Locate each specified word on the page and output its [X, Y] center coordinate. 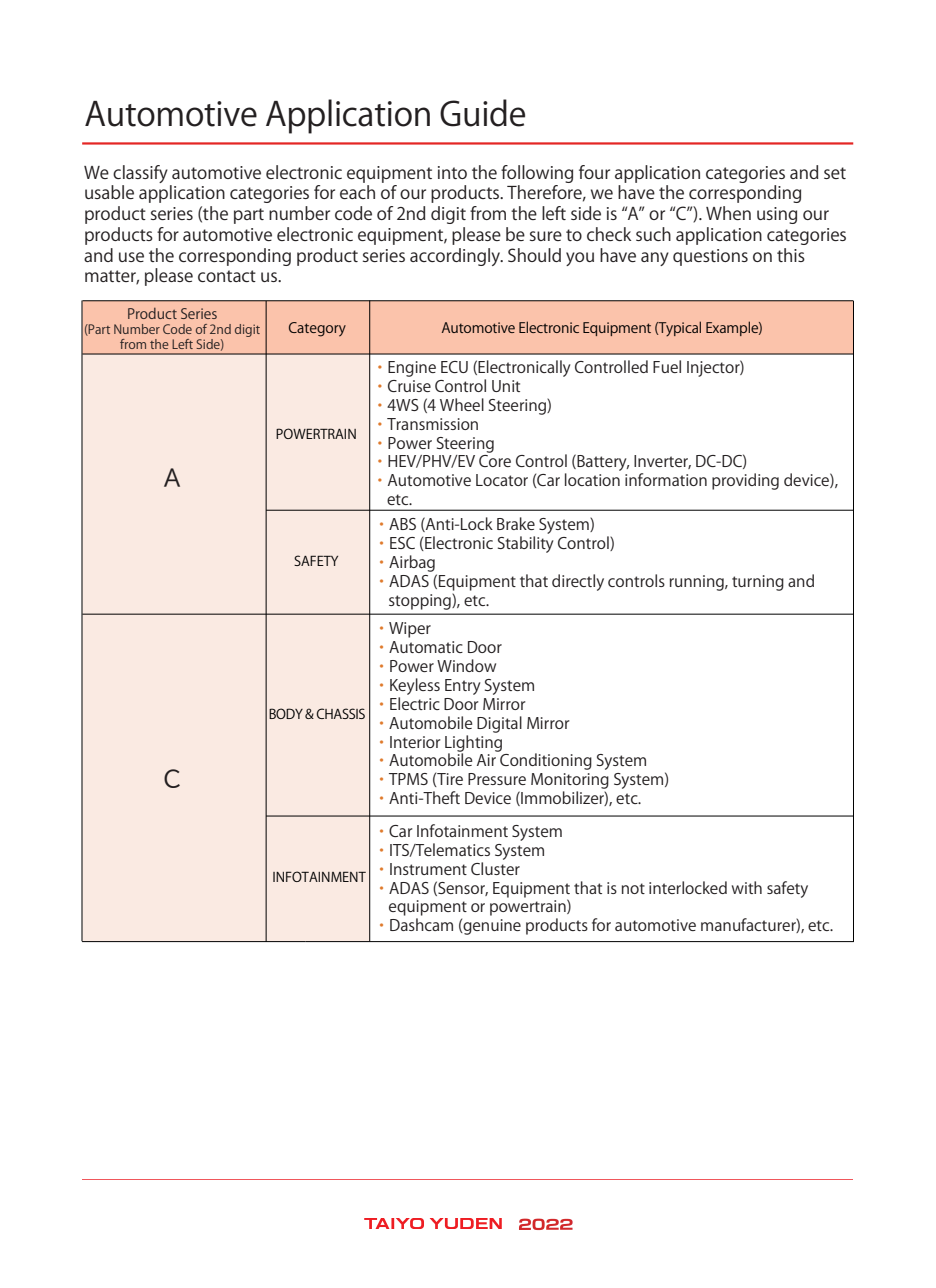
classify [140, 174]
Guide [482, 113]
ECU [454, 367]
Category [317, 329]
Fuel [667, 366]
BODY [286, 713]
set [835, 173]
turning [758, 583]
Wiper [410, 630]
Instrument [428, 869]
